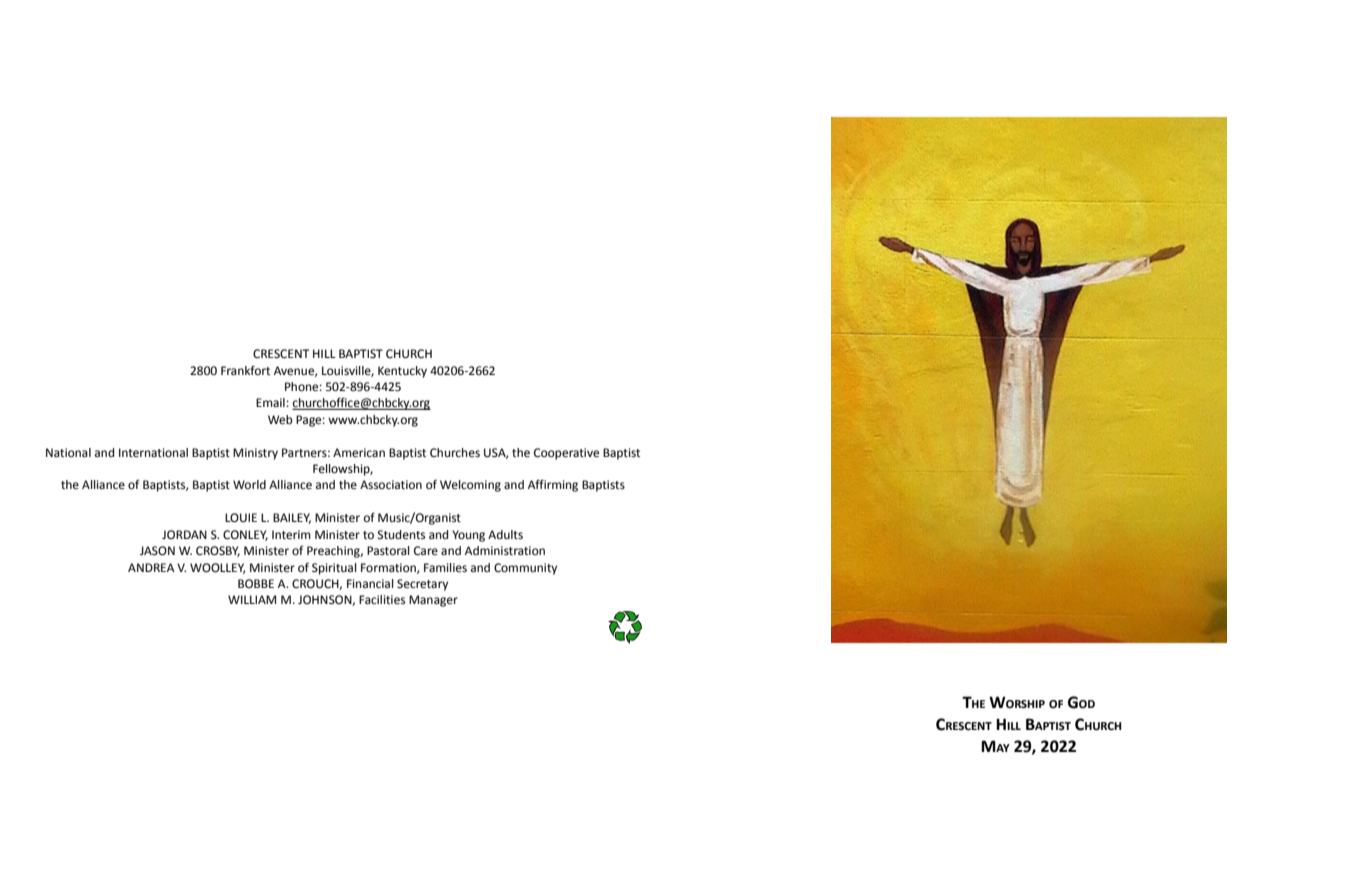 The height and width of the document is (887, 1372). What do you see at coordinates (401, 534) in the document?
I see `Students` at bounding box center [401, 534].
